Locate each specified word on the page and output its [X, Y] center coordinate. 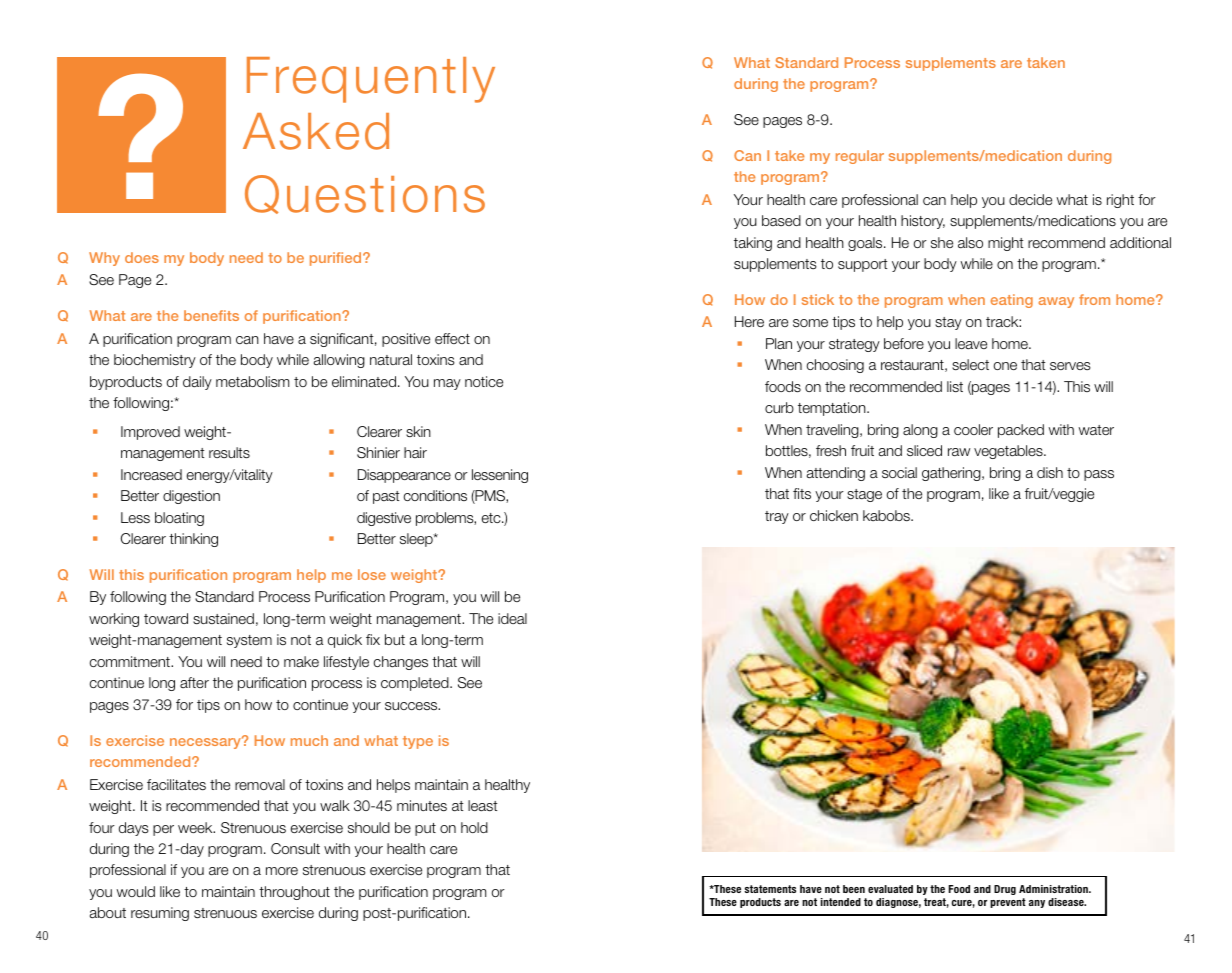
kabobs [887, 515]
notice [484, 381]
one [1005, 366]
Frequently [371, 80]
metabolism [252, 381]
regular [860, 157]
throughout [294, 893]
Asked [316, 131]
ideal [512, 618]
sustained [223, 618]
